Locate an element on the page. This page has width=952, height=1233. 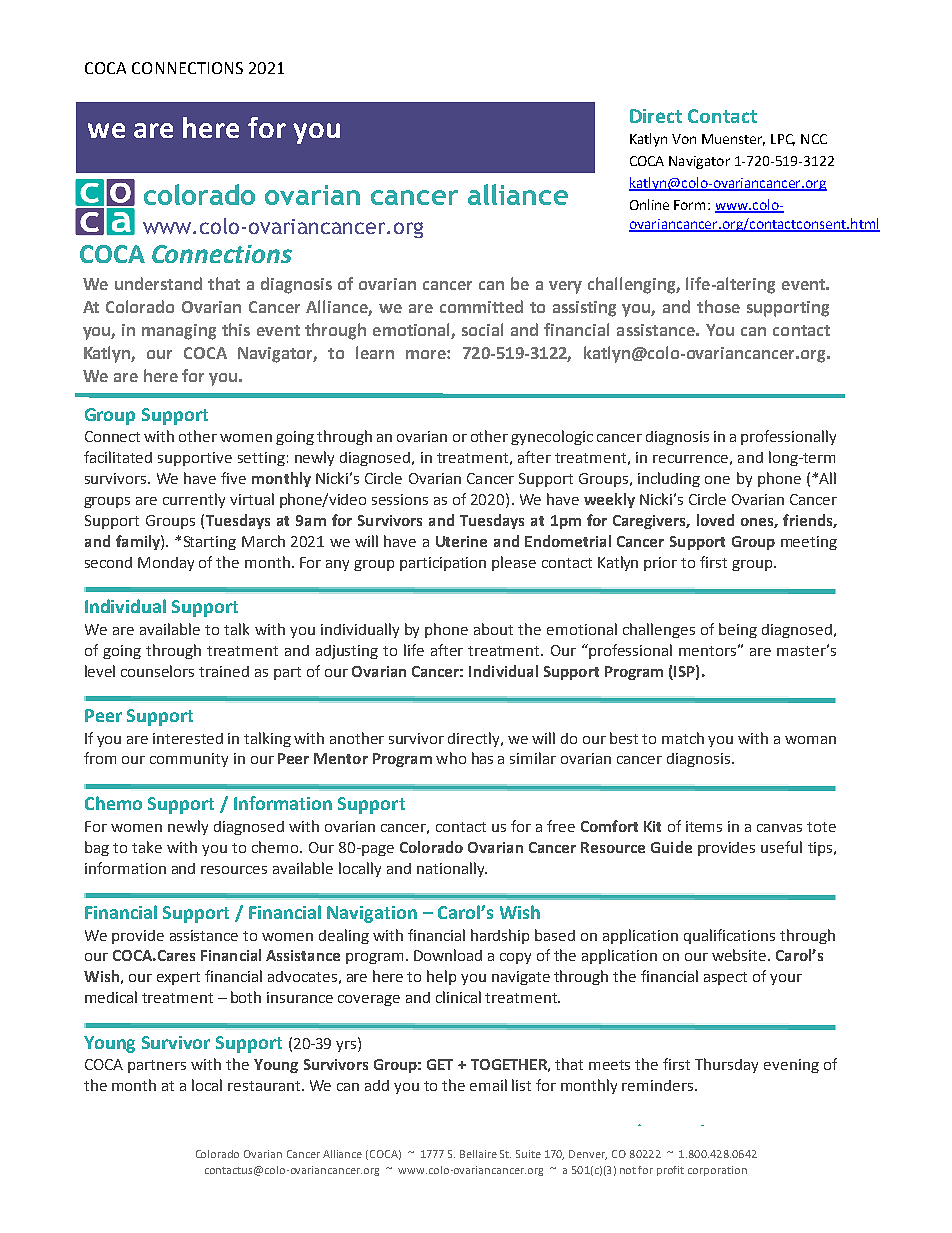
committed is located at coordinates (481, 306).
